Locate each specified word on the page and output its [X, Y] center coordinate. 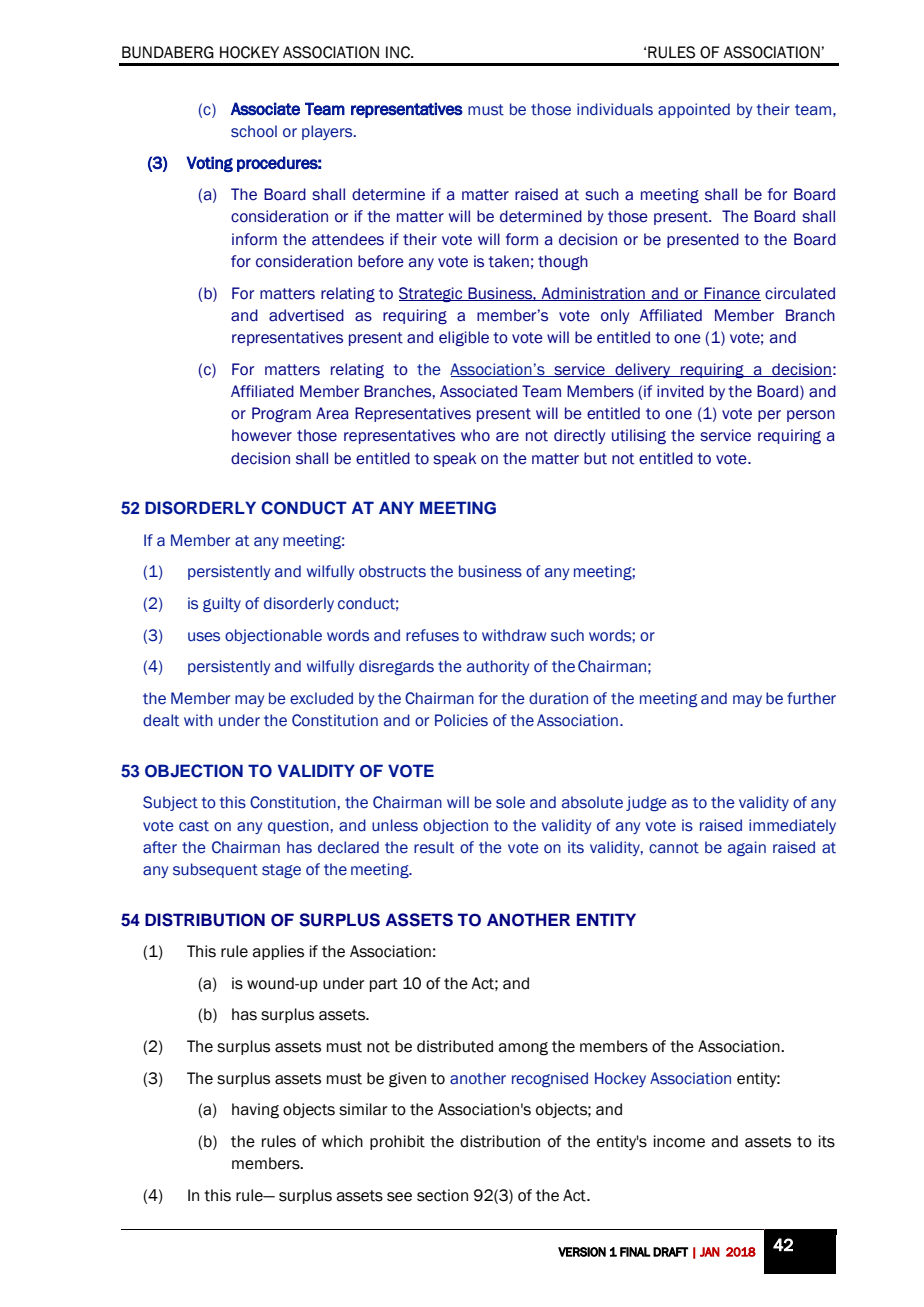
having [255, 1111]
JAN [710, 1252]
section [442, 1195]
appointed [694, 110]
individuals [615, 109]
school [254, 131]
